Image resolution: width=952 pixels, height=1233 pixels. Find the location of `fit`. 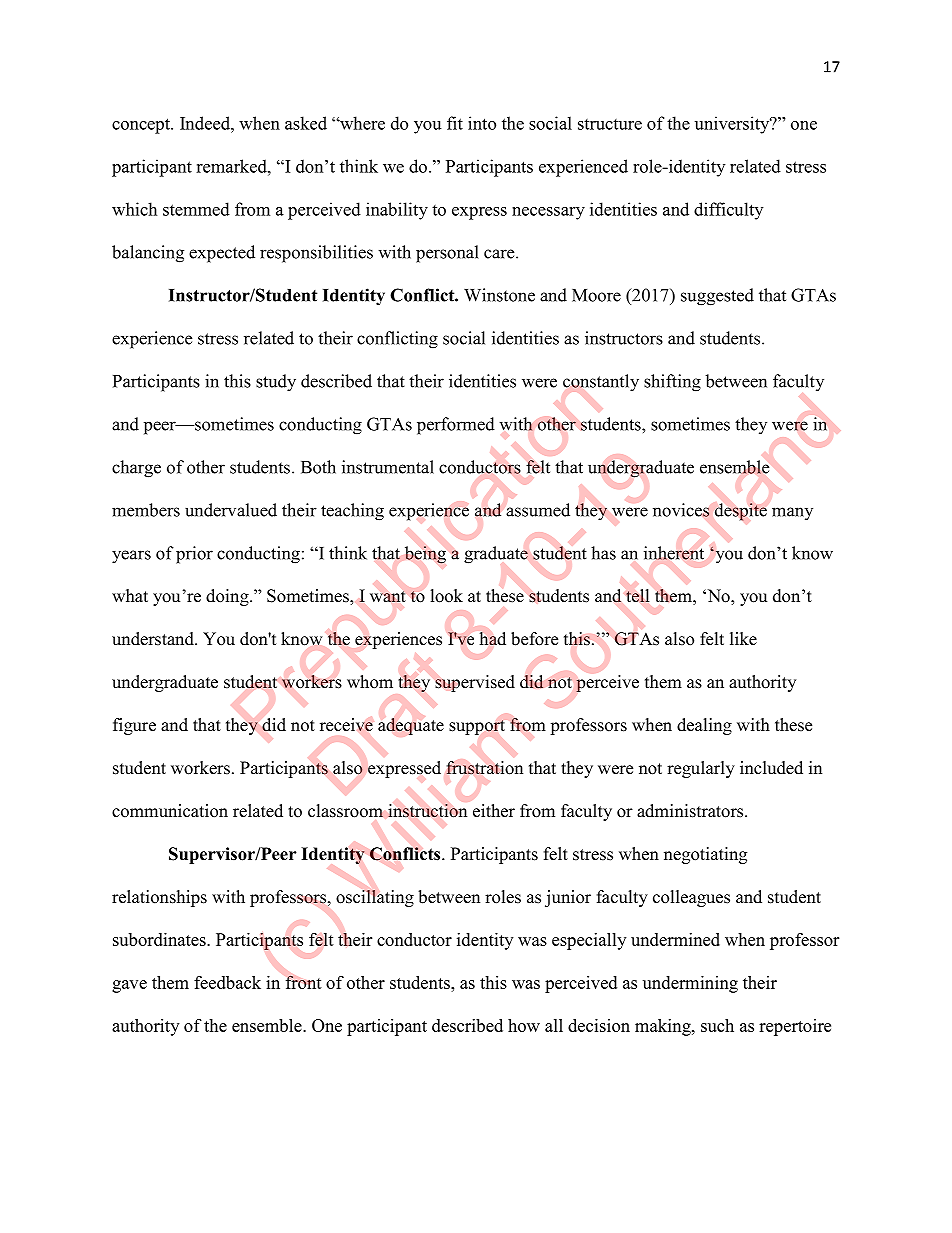

fit is located at coordinates (455, 123).
